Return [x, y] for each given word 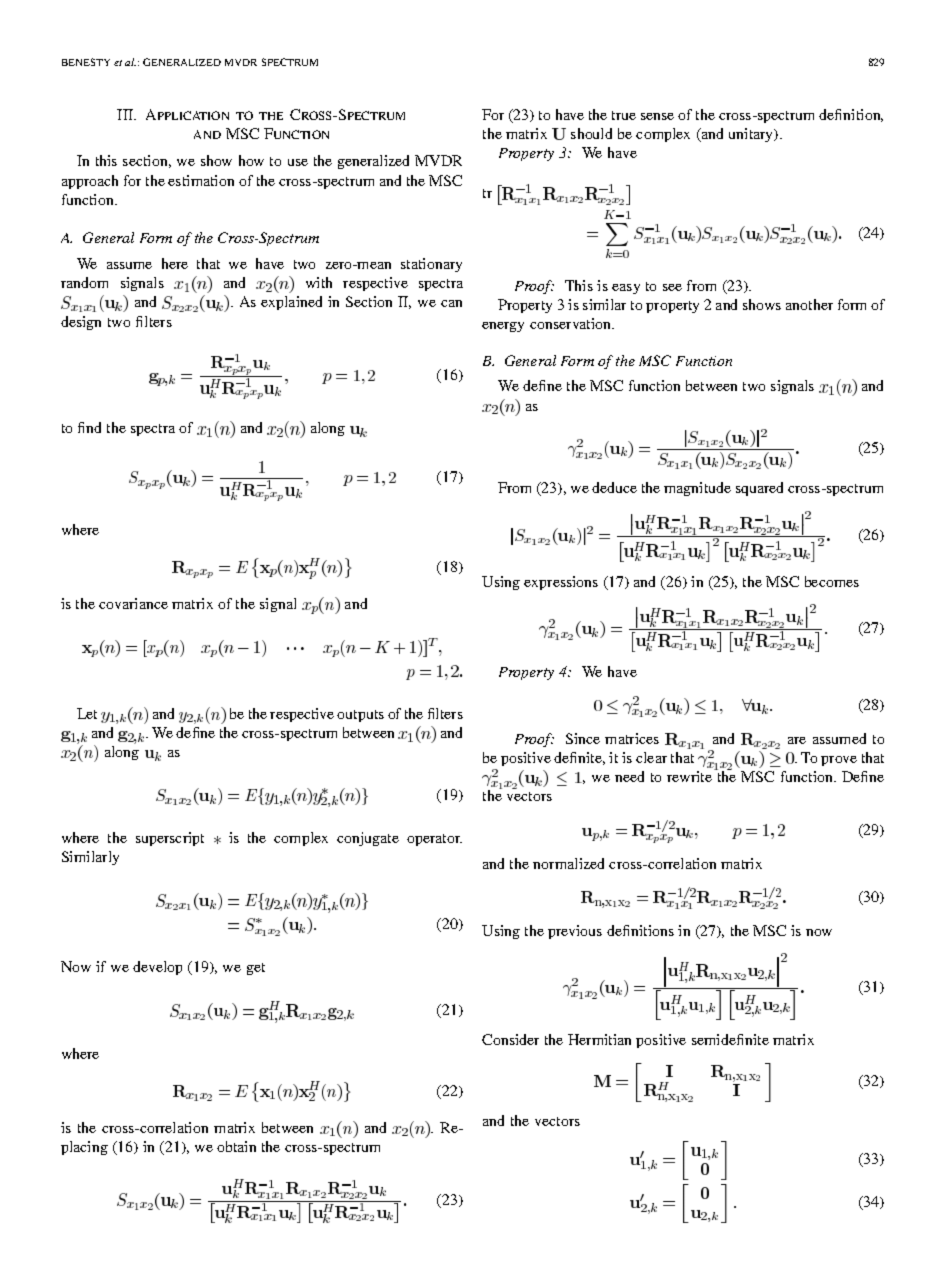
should [591, 133]
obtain [236, 1146]
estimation [201, 180]
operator [434, 840]
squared [759, 489]
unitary [752, 135]
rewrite [689, 776]
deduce [614, 487]
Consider [510, 1039]
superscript [170, 839]
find [89, 427]
